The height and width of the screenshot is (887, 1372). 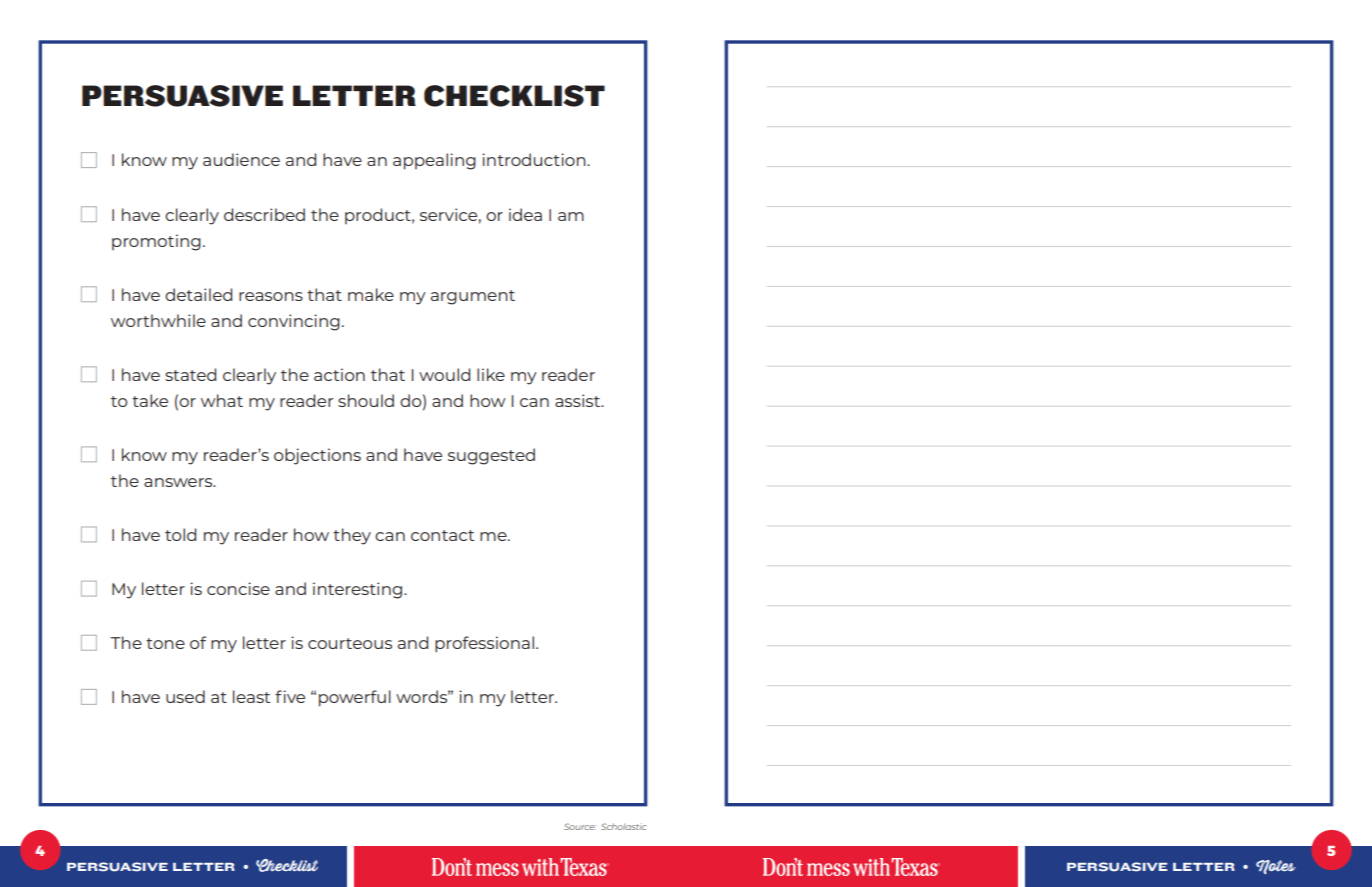 What do you see at coordinates (355, 698) in the screenshot?
I see `powerful` at bounding box center [355, 698].
